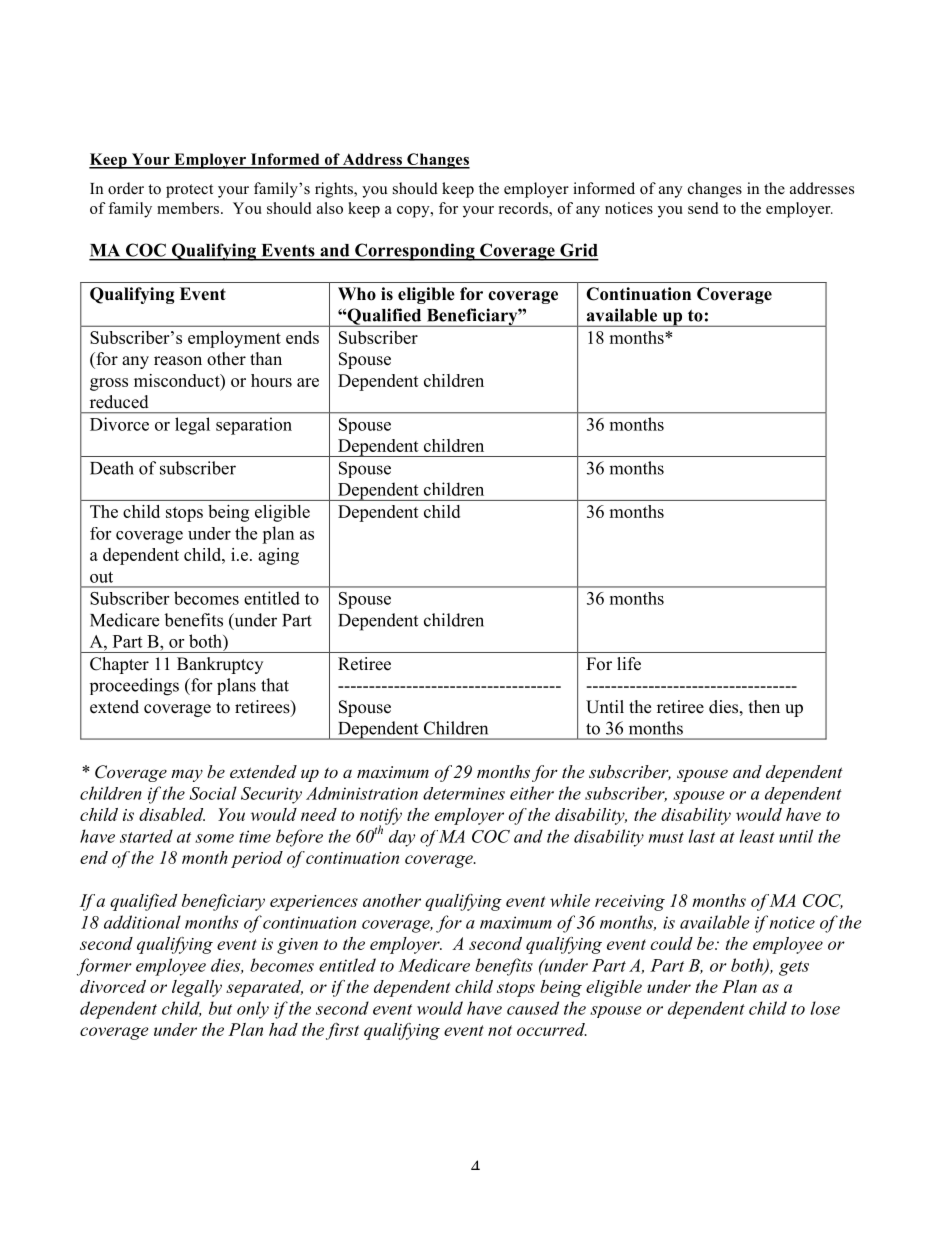 The height and width of the screenshot is (1233, 952). Describe the element at coordinates (464, 793) in the screenshot. I see `determines` at that location.
